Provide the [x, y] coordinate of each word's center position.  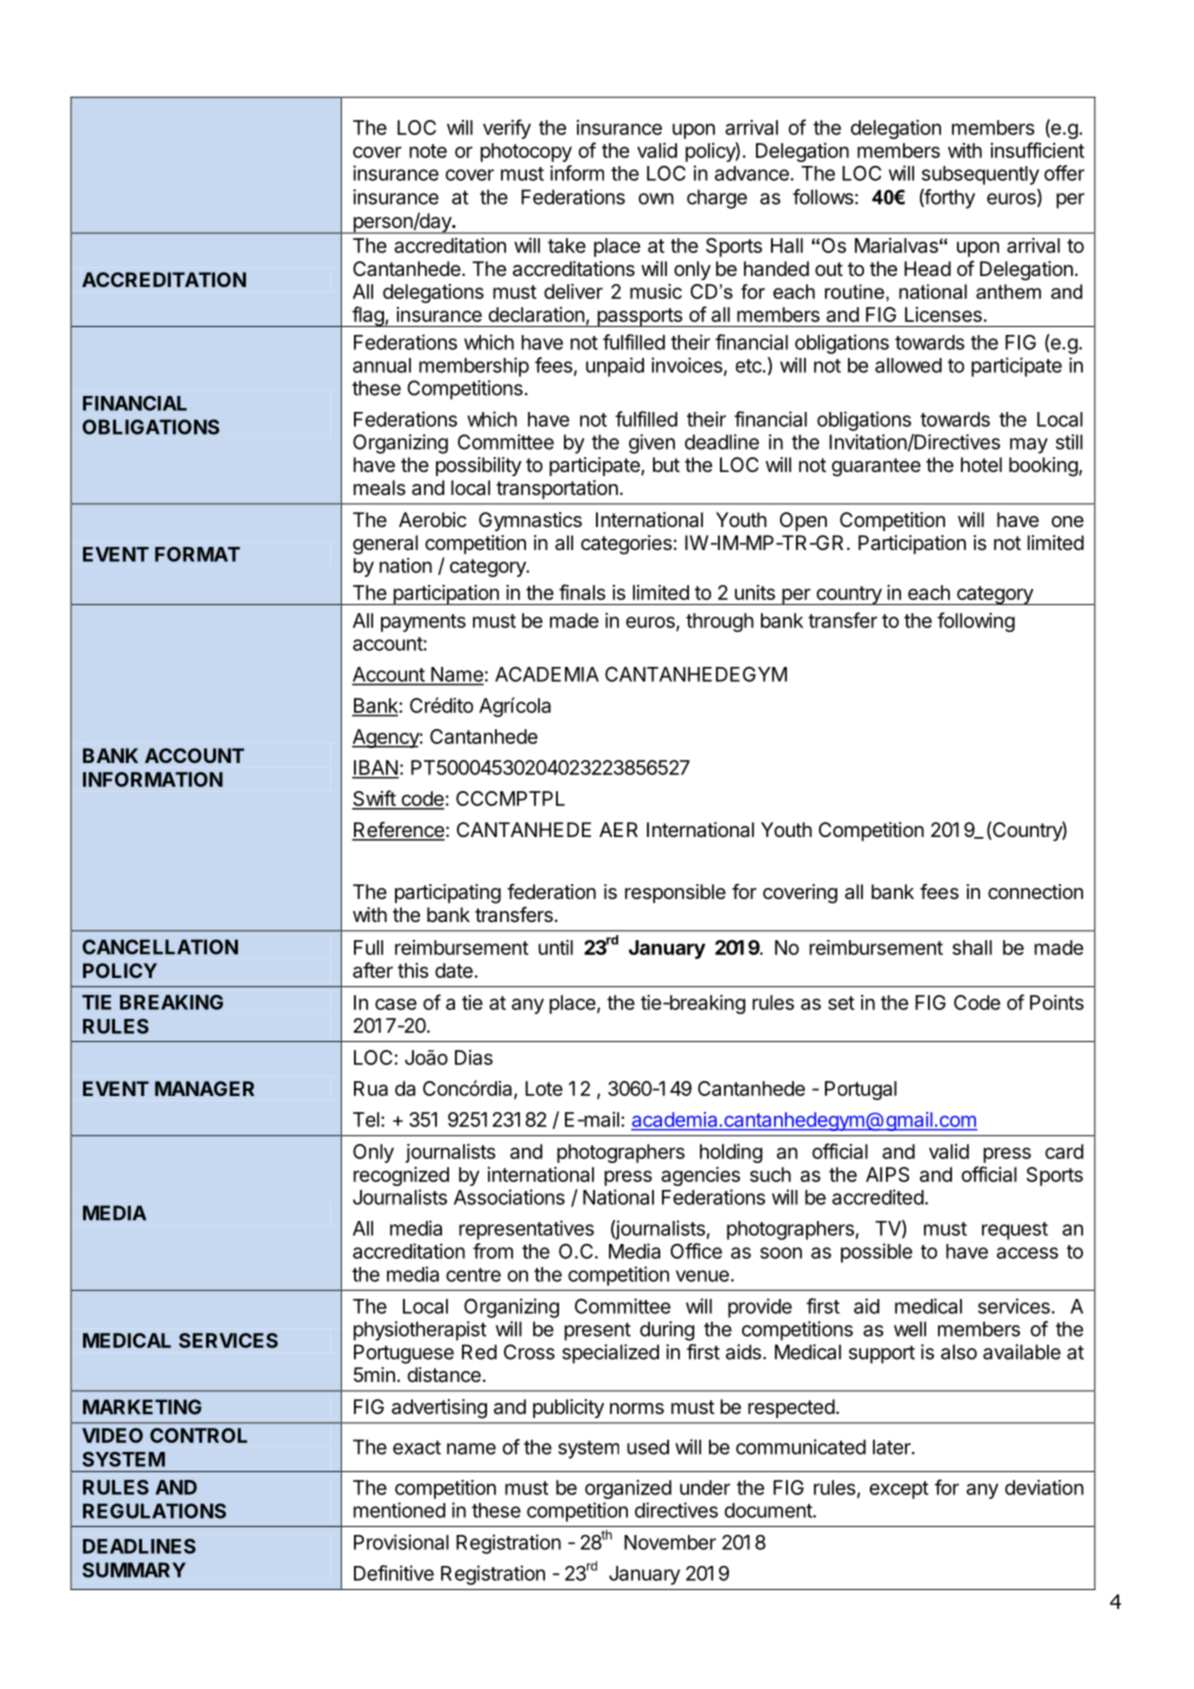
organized [628, 1489]
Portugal [861, 1090]
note [428, 151]
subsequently [980, 175]
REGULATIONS [154, 1511]
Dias [474, 1057]
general [385, 545]
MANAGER [204, 1088]
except [899, 1490]
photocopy [526, 152]
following [976, 622]
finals [582, 592]
